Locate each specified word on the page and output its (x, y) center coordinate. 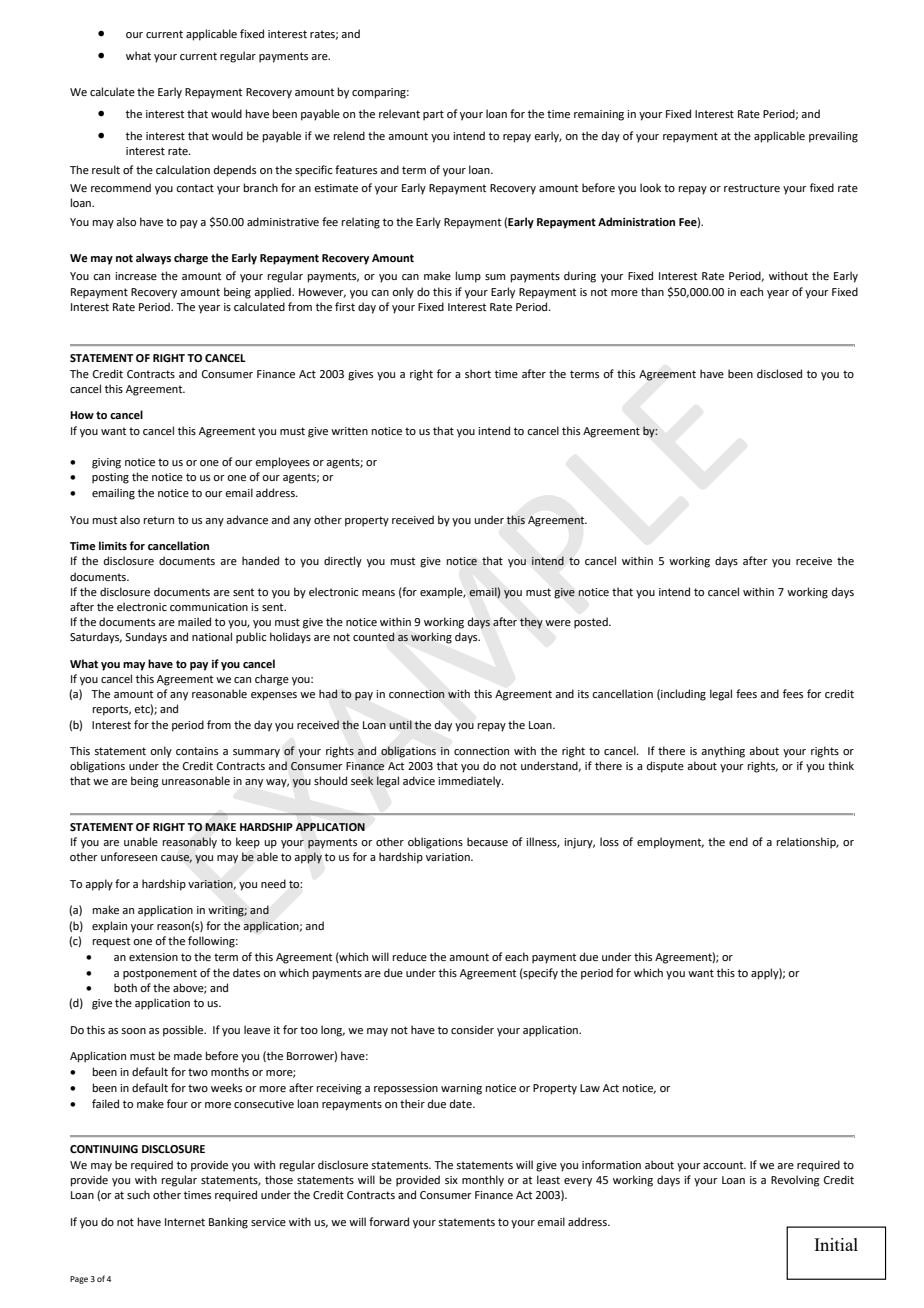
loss (609, 841)
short (478, 373)
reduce (410, 956)
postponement (160, 974)
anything (723, 752)
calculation (183, 169)
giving (106, 463)
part (433, 115)
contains (197, 751)
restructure (752, 188)
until (400, 724)
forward (389, 1221)
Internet (185, 1222)
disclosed (779, 373)
